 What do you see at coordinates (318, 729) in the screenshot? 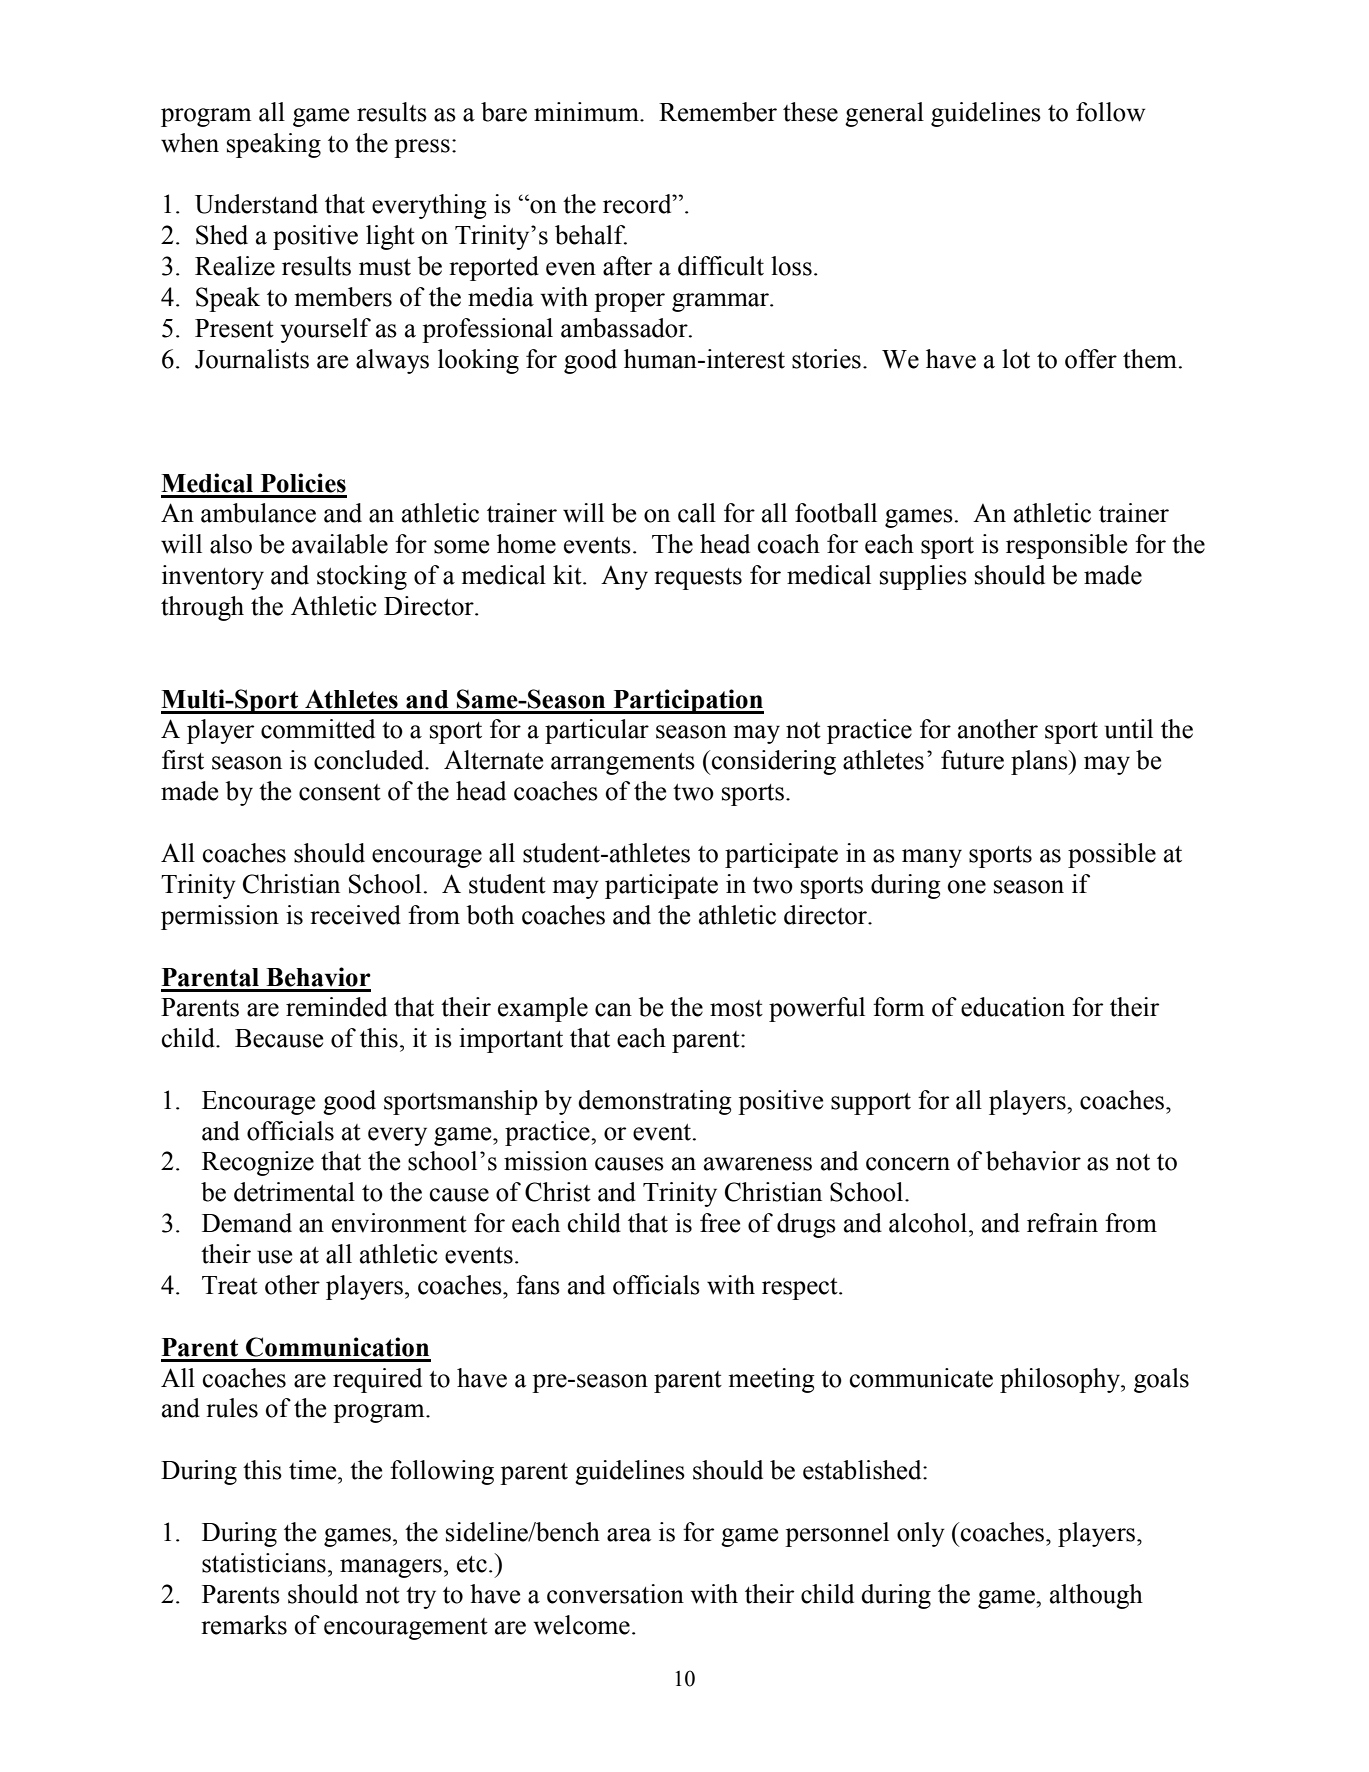
I see `committed` at bounding box center [318, 729].
